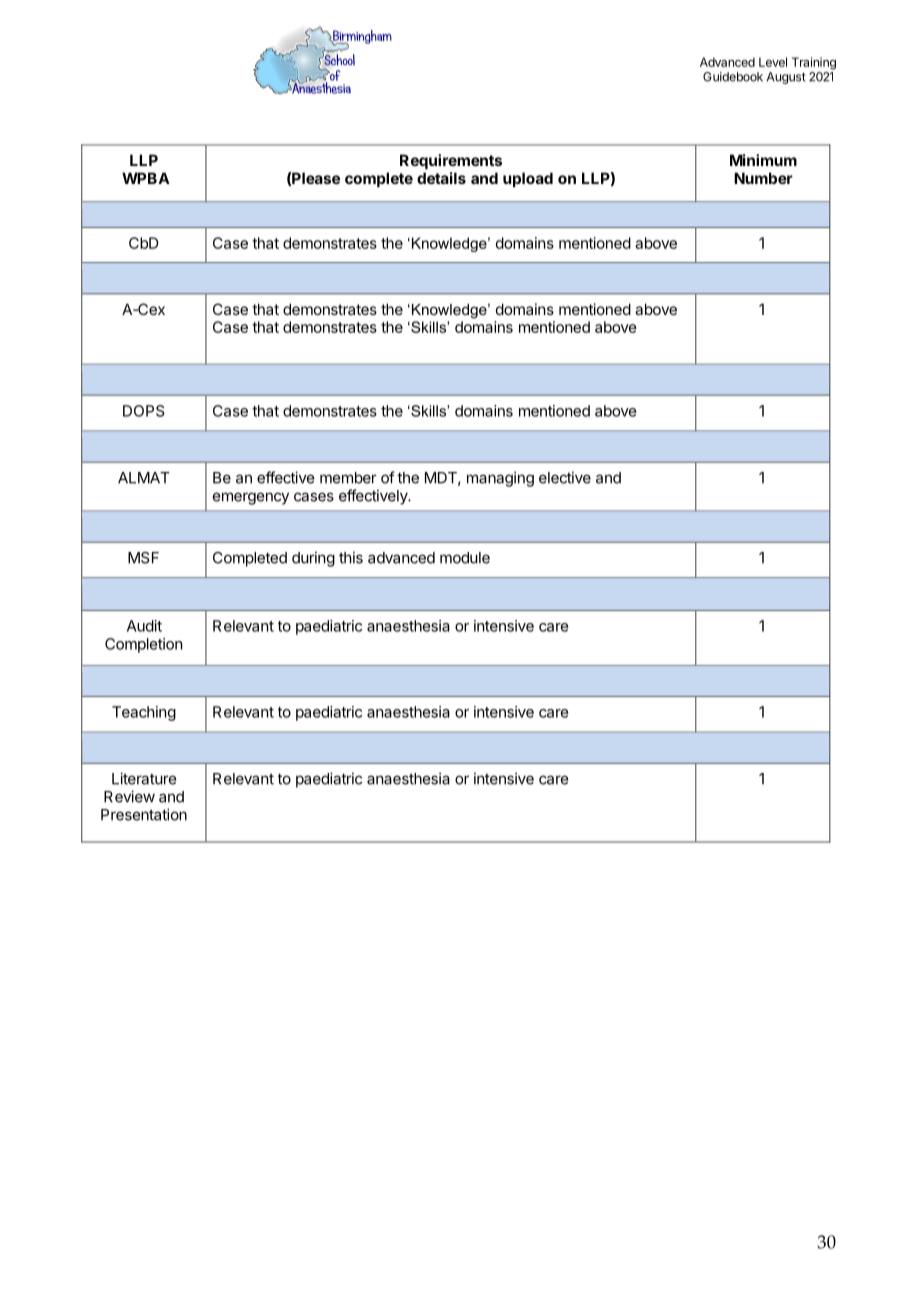  What do you see at coordinates (144, 778) in the image?
I see `Literature` at bounding box center [144, 778].
